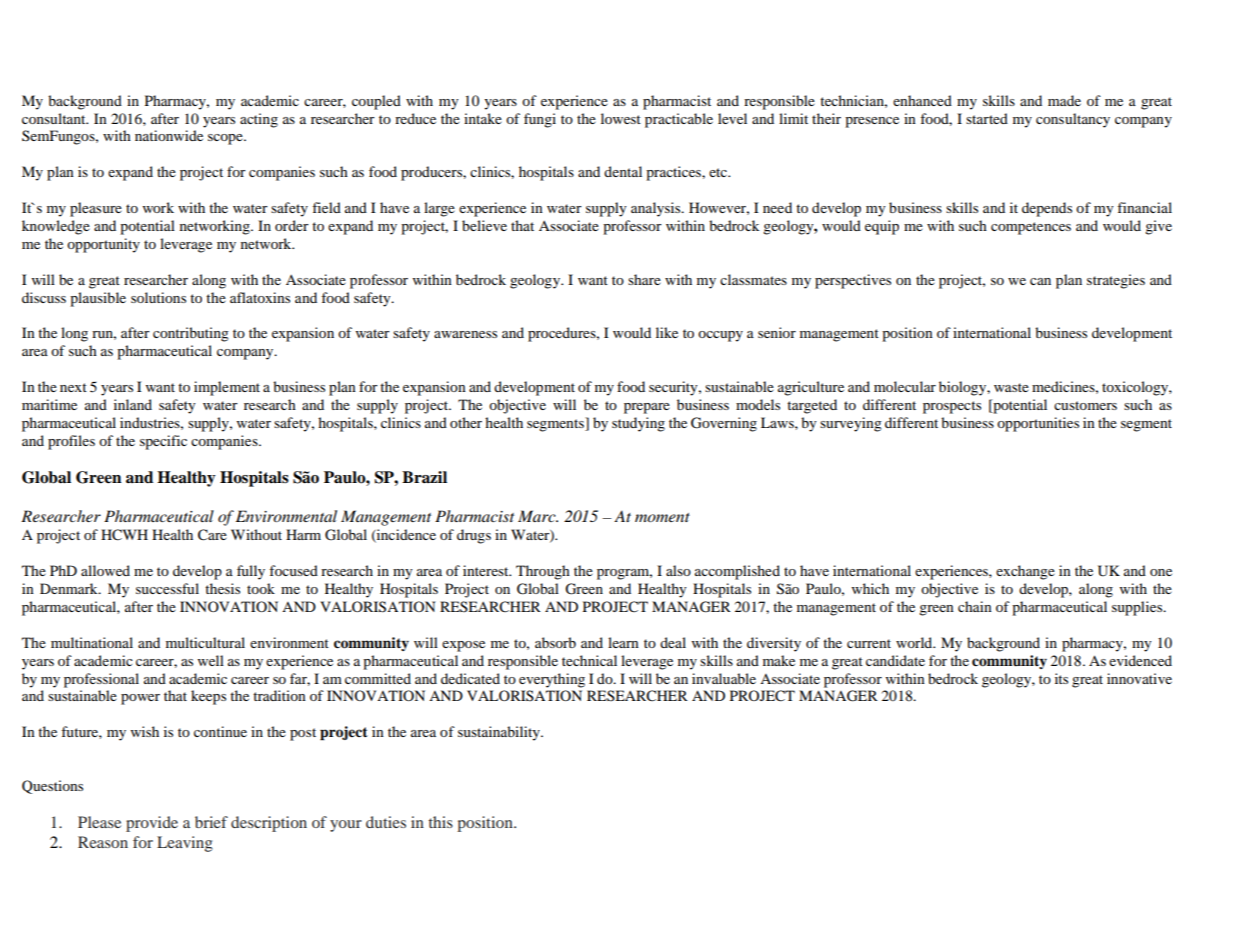 The width and height of the image is (1233, 952). What do you see at coordinates (169, 135) in the image?
I see `nationwide` at bounding box center [169, 135].
